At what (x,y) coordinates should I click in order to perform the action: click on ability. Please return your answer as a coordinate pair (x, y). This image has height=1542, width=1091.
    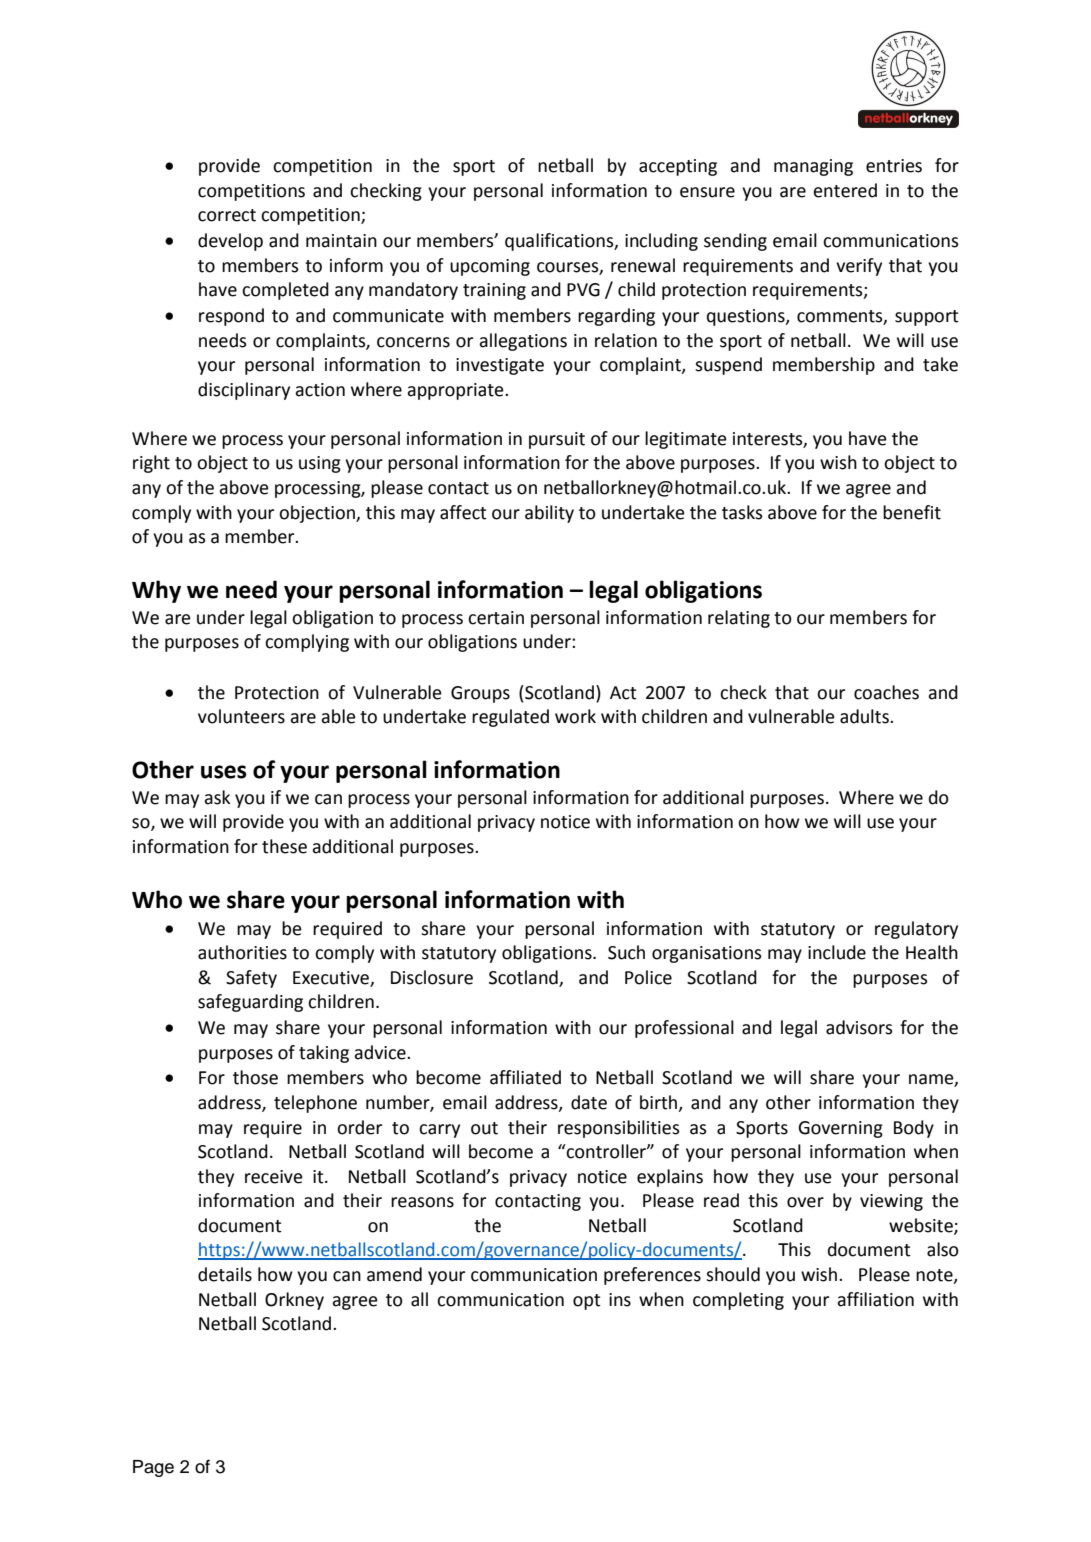
    Looking at the image, I should click on (549, 514).
